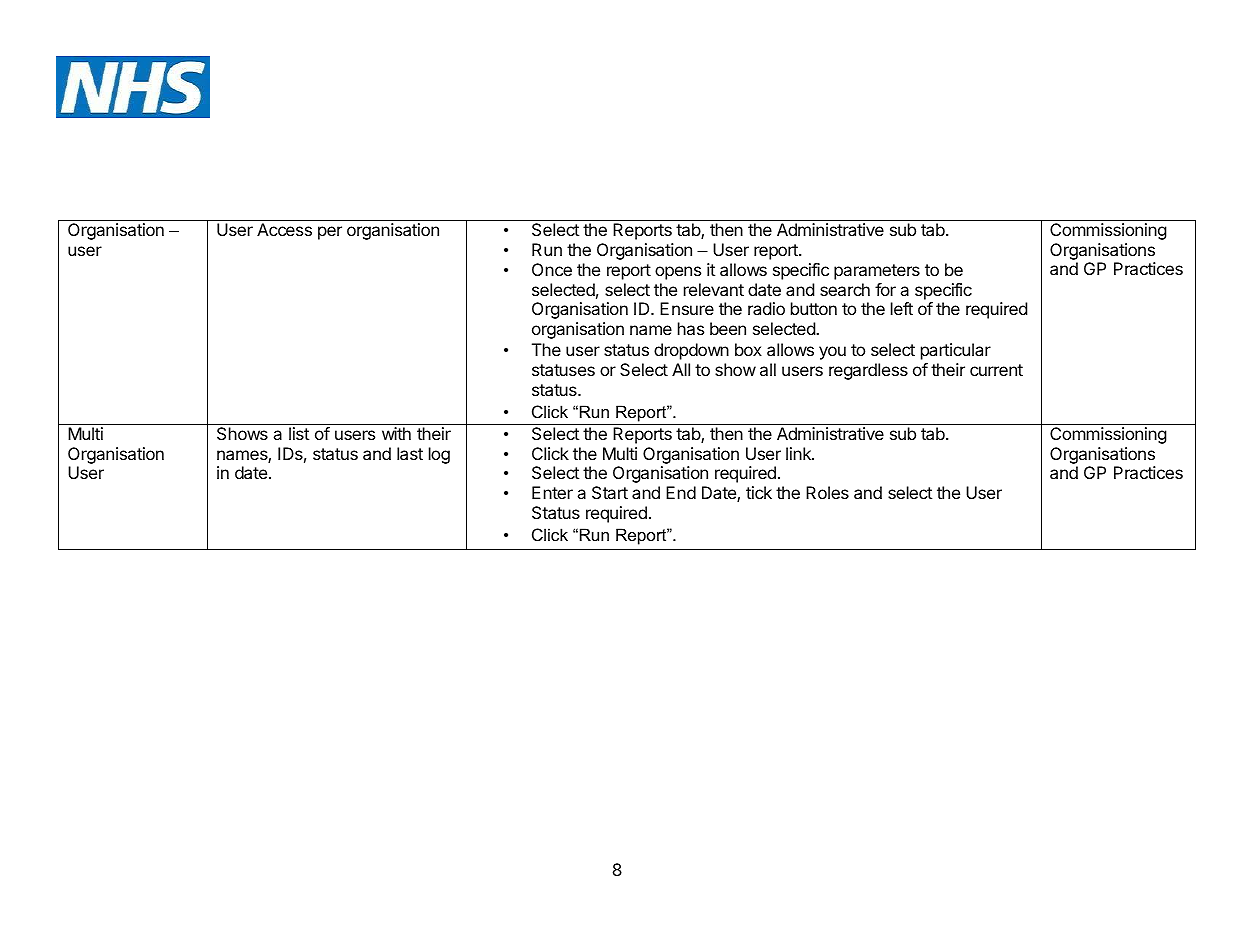 Image resolution: width=1233 pixels, height=952 pixels. What do you see at coordinates (330, 233) in the screenshot?
I see `per` at bounding box center [330, 233].
